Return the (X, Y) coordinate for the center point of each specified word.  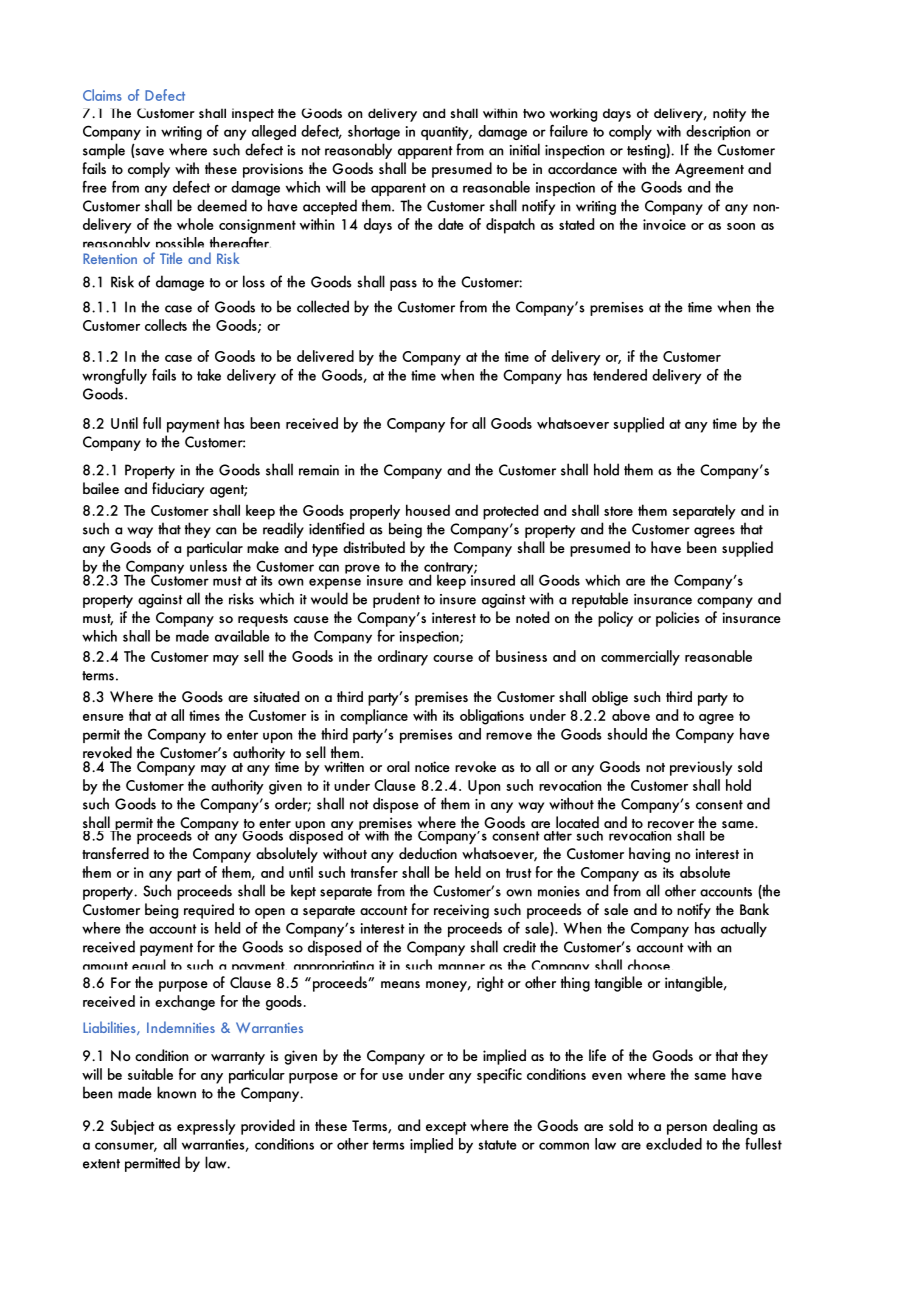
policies (677, 619)
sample (104, 151)
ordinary (403, 658)
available (242, 636)
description (718, 132)
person (687, 1129)
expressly (206, 1127)
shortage (374, 132)
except (446, 1128)
